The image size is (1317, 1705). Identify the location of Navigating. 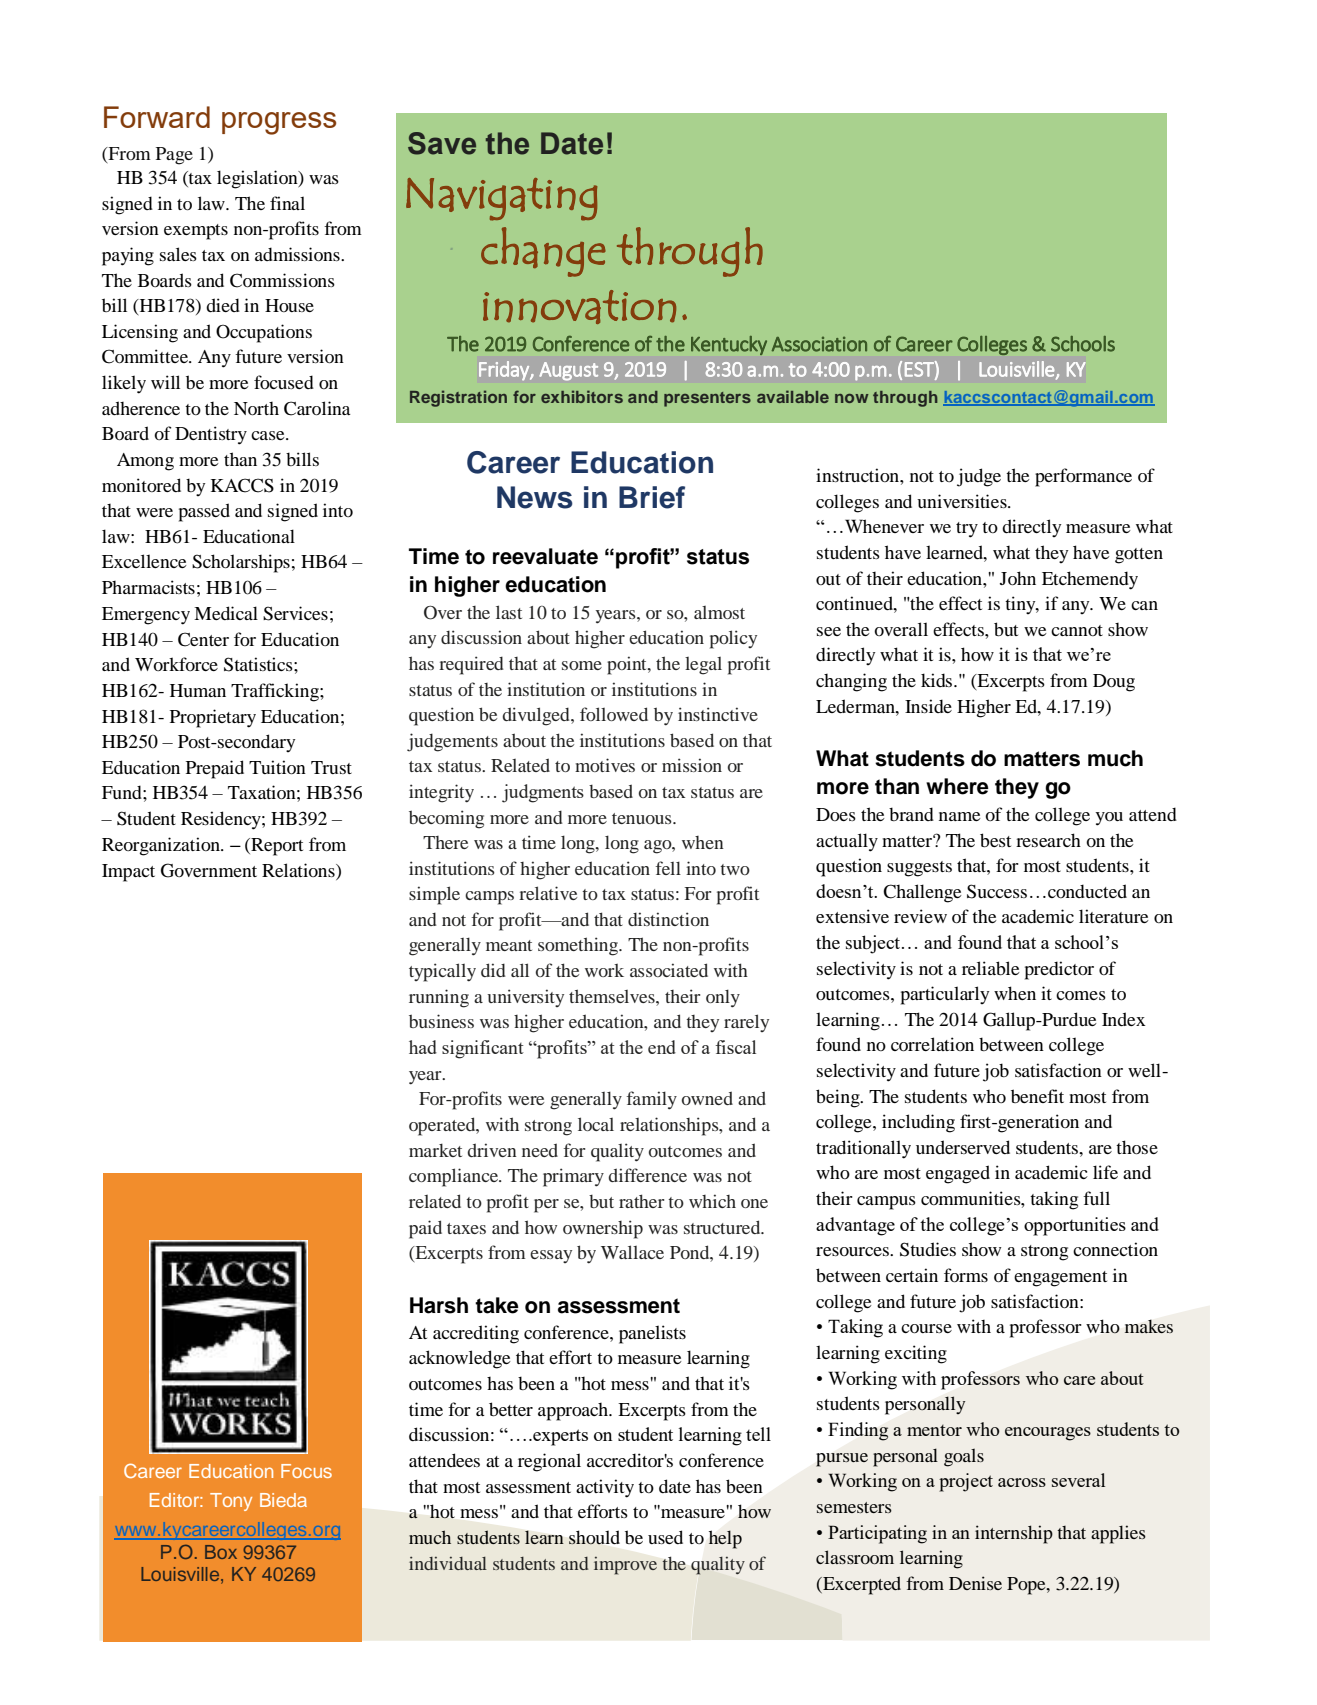
(501, 199).
